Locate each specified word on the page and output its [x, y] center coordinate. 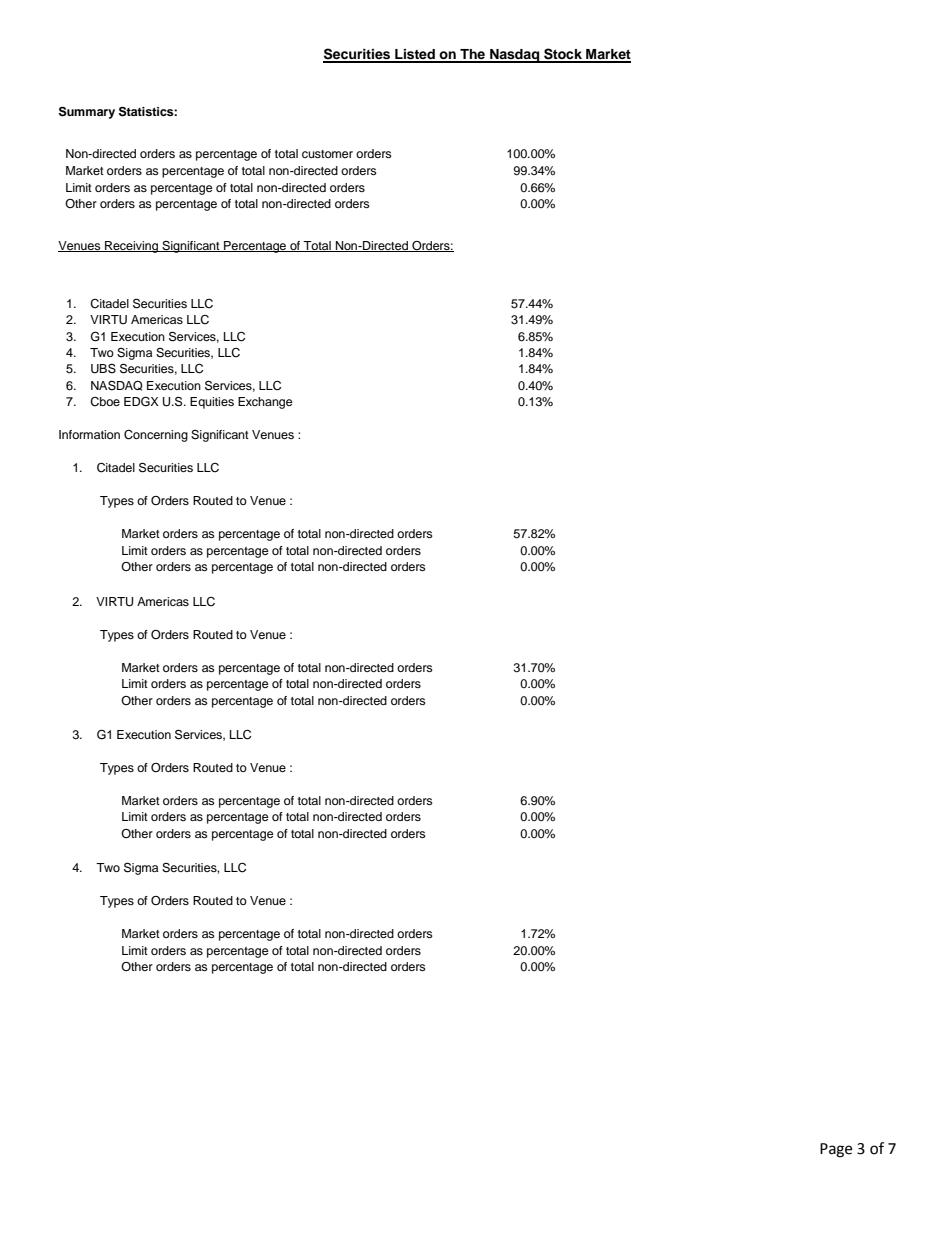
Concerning [156, 436]
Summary [87, 112]
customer [327, 154]
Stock [563, 55]
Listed [415, 55]
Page [836, 1150]
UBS [103, 368]
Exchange [265, 403]
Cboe [105, 402]
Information [89, 434]
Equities [212, 403]
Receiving [132, 247]
